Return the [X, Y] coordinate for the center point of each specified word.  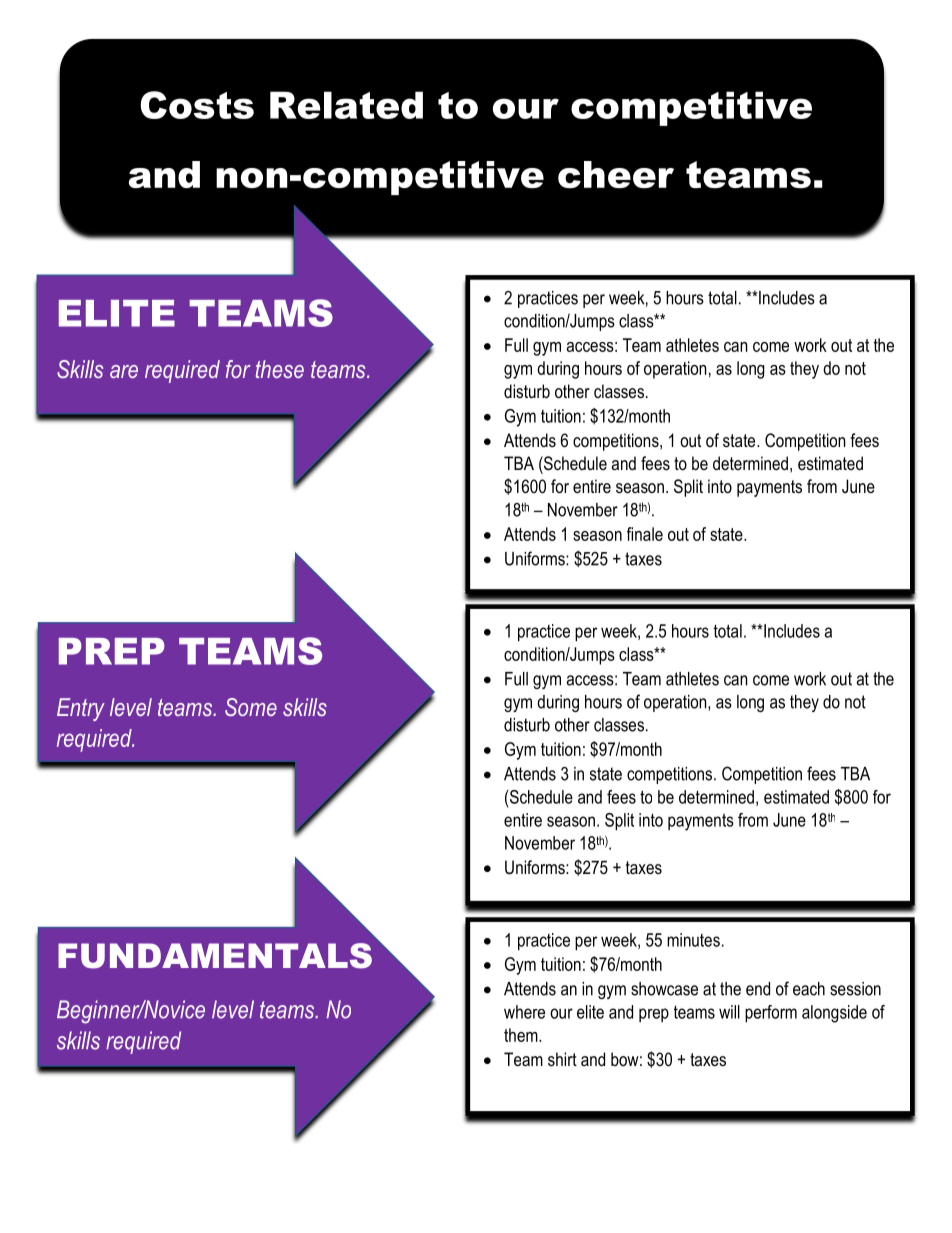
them [522, 1035]
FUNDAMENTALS [215, 956]
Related [346, 105]
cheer [616, 175]
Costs [197, 105]
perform [771, 1014]
